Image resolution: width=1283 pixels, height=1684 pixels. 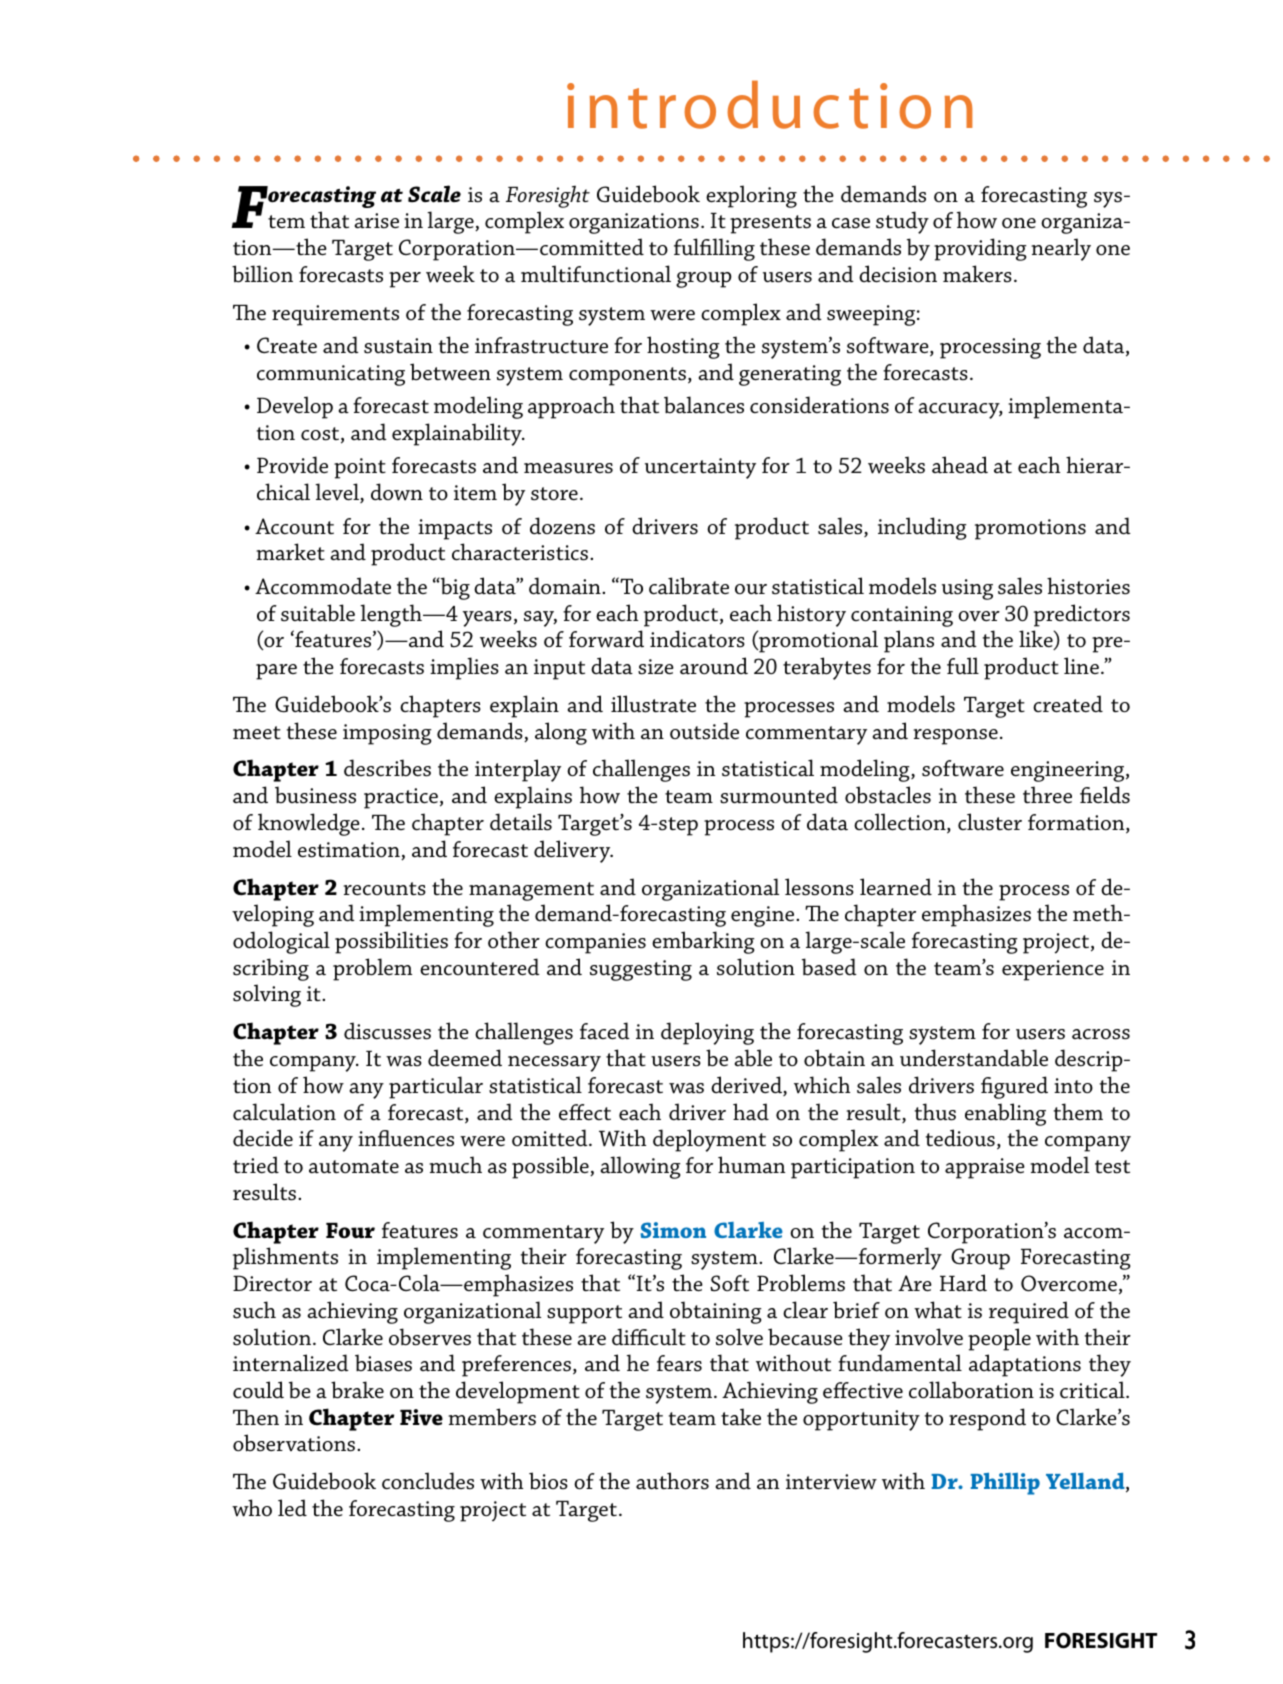 I want to click on concludes, so click(x=428, y=1481).
